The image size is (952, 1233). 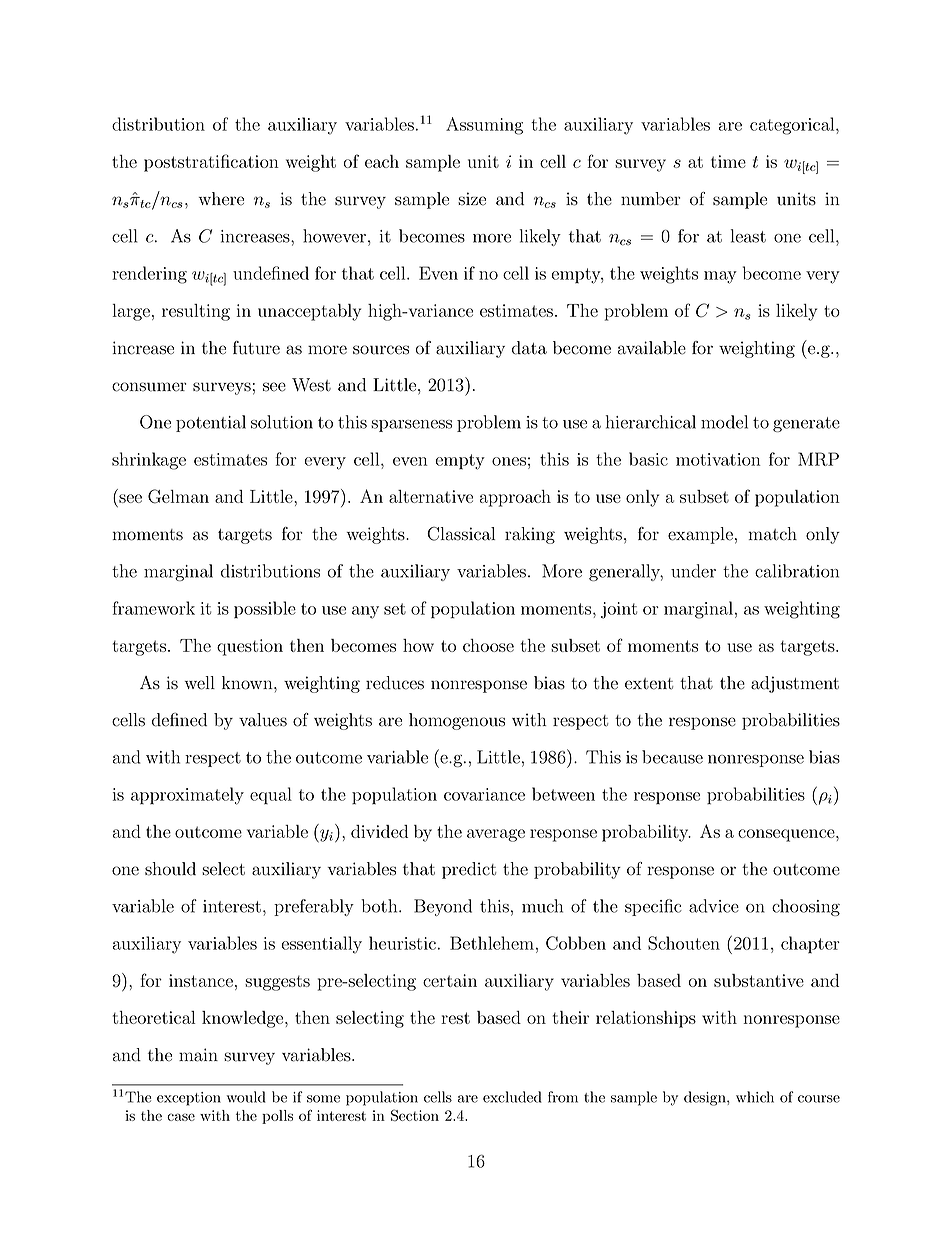 I want to click on time, so click(x=728, y=161).
